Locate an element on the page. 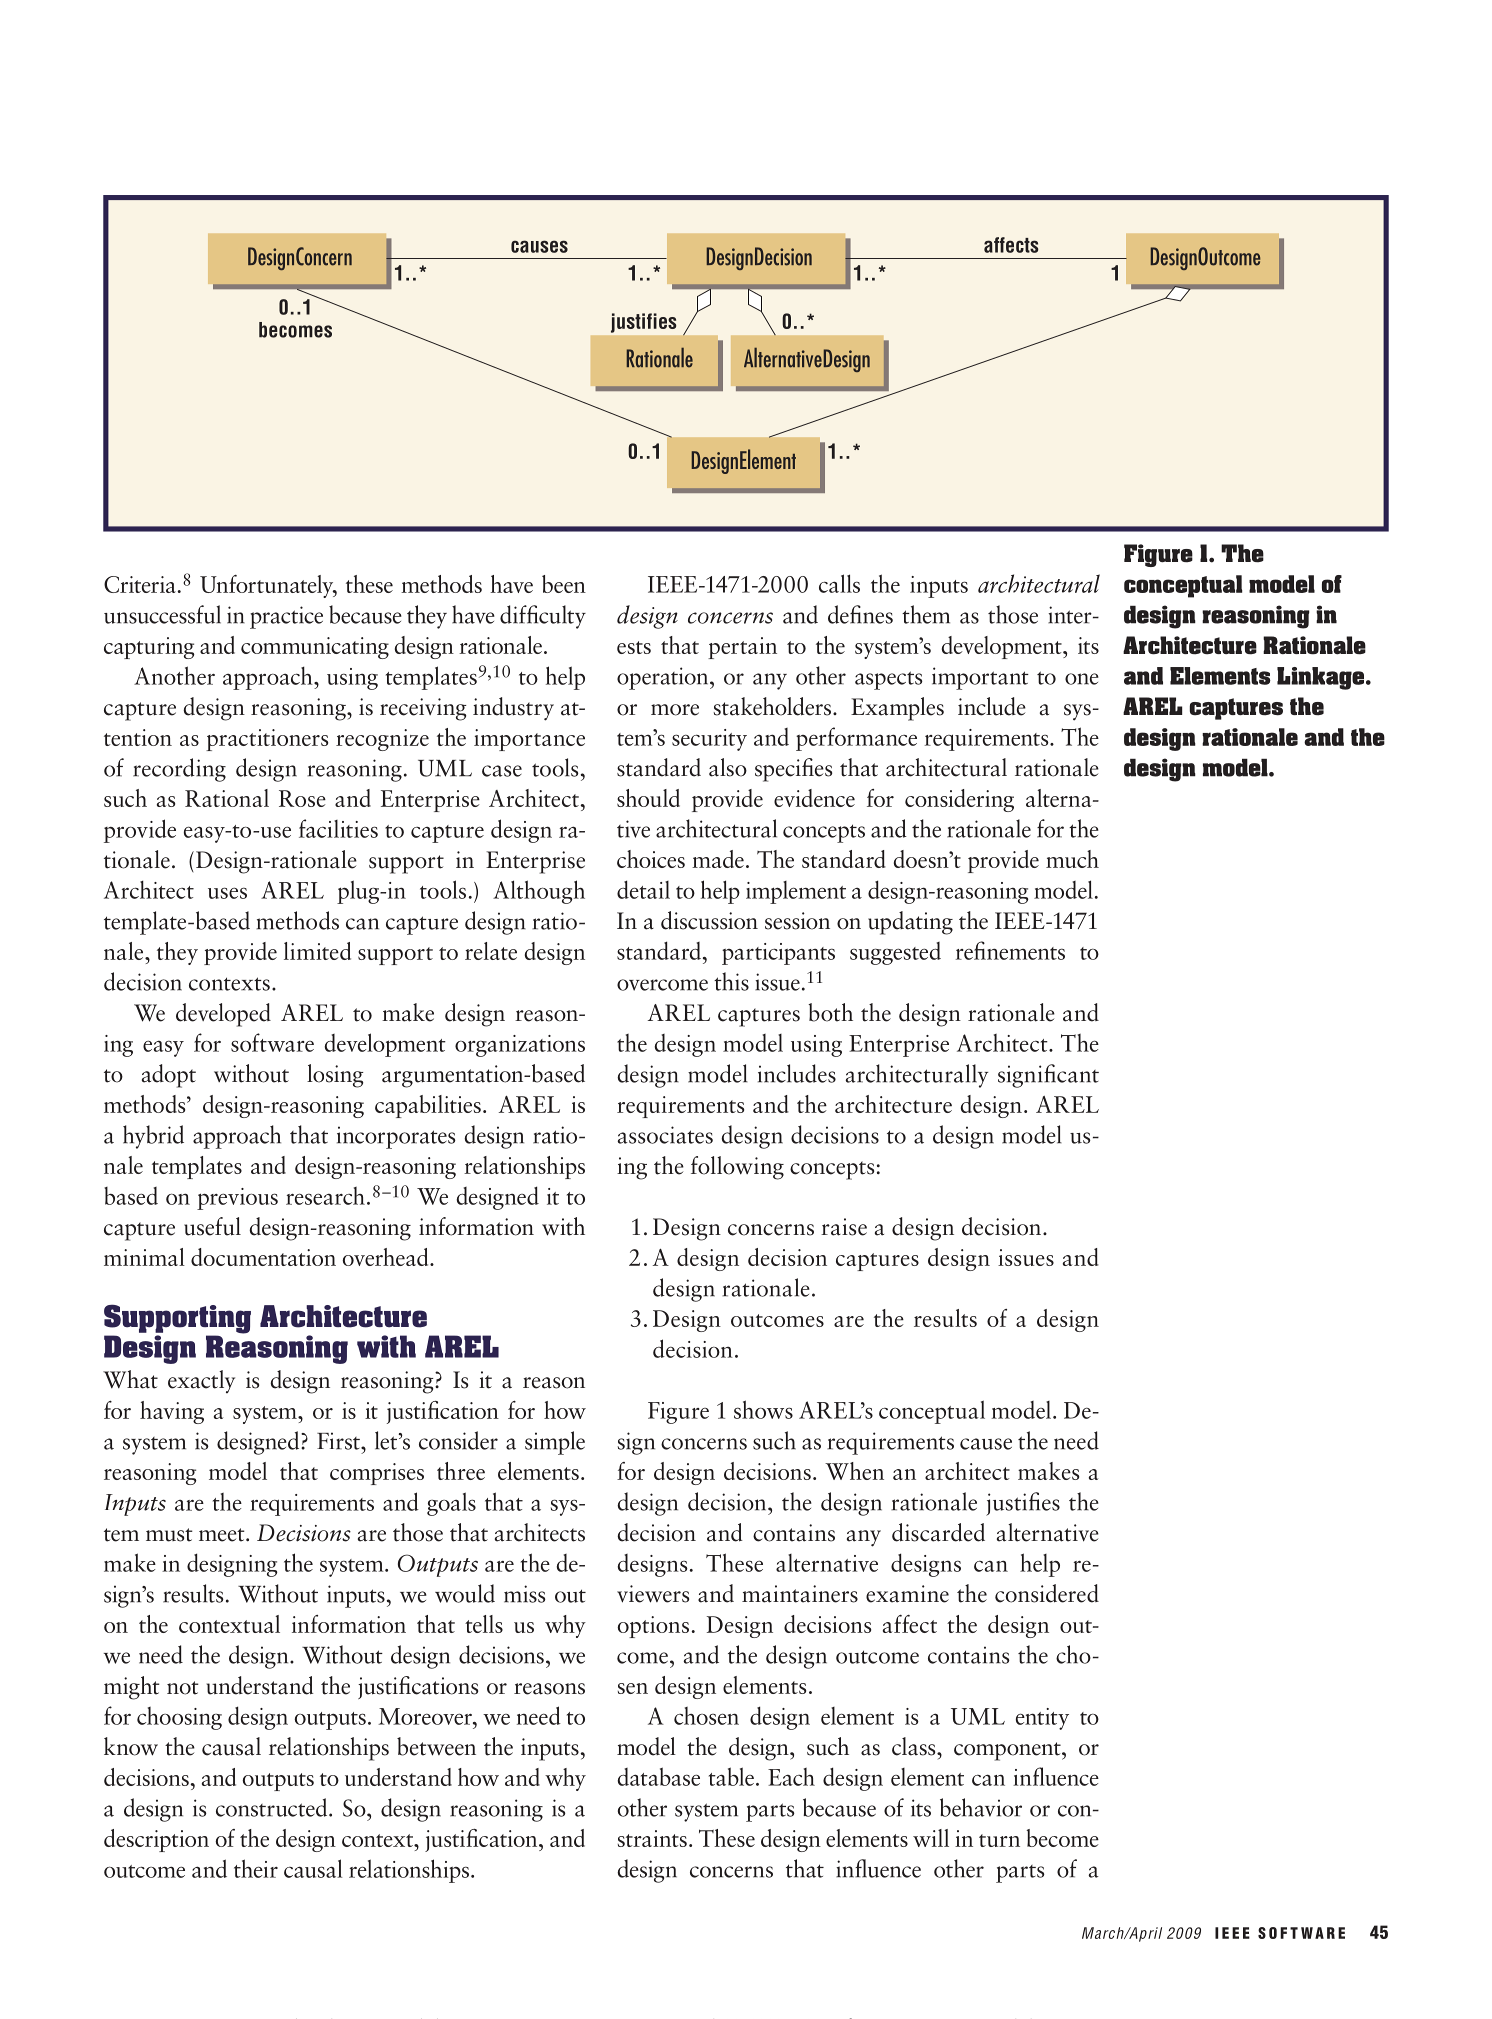 The image size is (1492, 2019). table is located at coordinates (731, 1776).
